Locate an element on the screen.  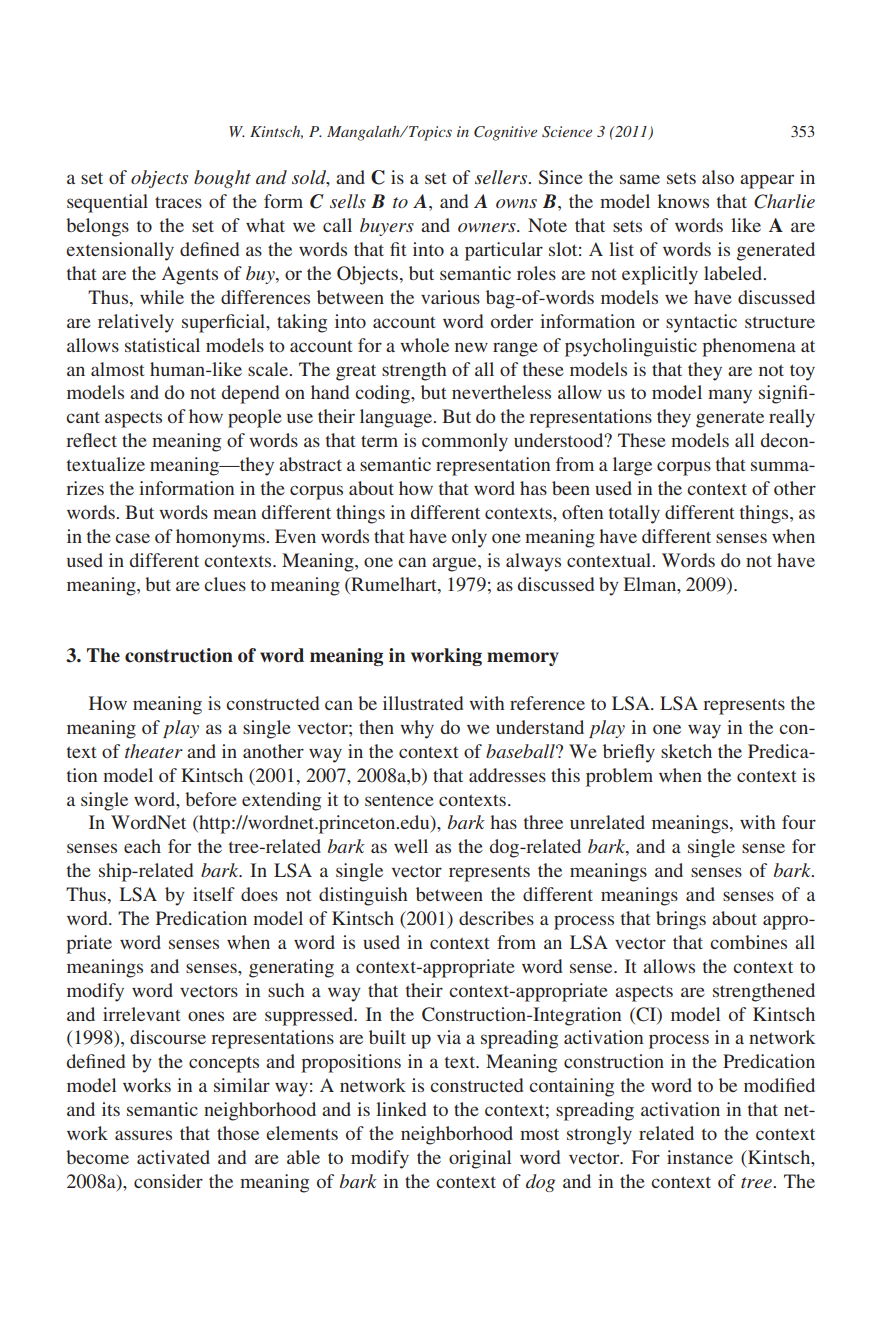
well is located at coordinates (411, 846).
